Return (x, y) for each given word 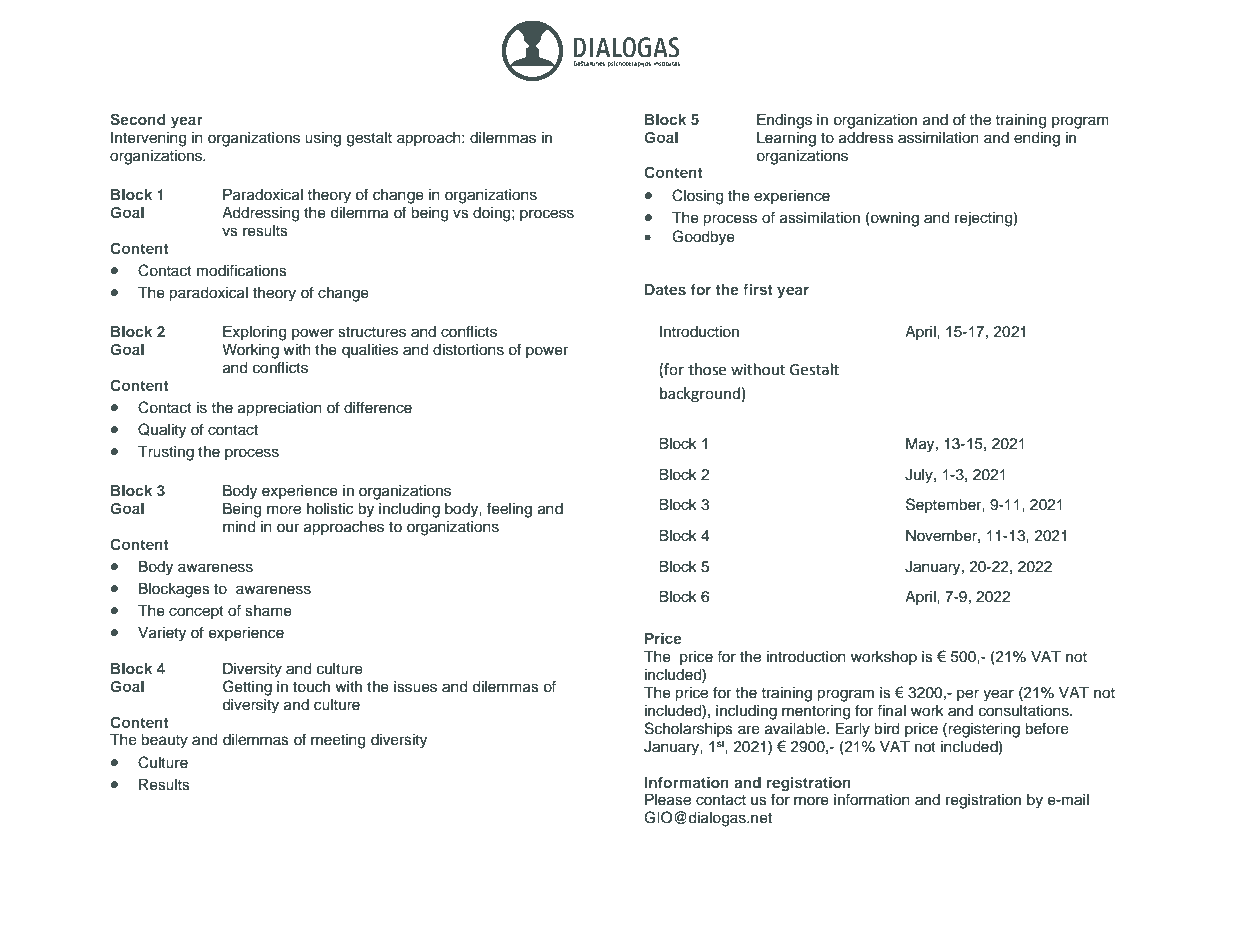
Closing (697, 197)
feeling (509, 510)
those (707, 369)
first (758, 289)
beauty (164, 741)
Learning (786, 139)
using (323, 139)
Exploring (254, 333)
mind (239, 527)
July (920, 476)
